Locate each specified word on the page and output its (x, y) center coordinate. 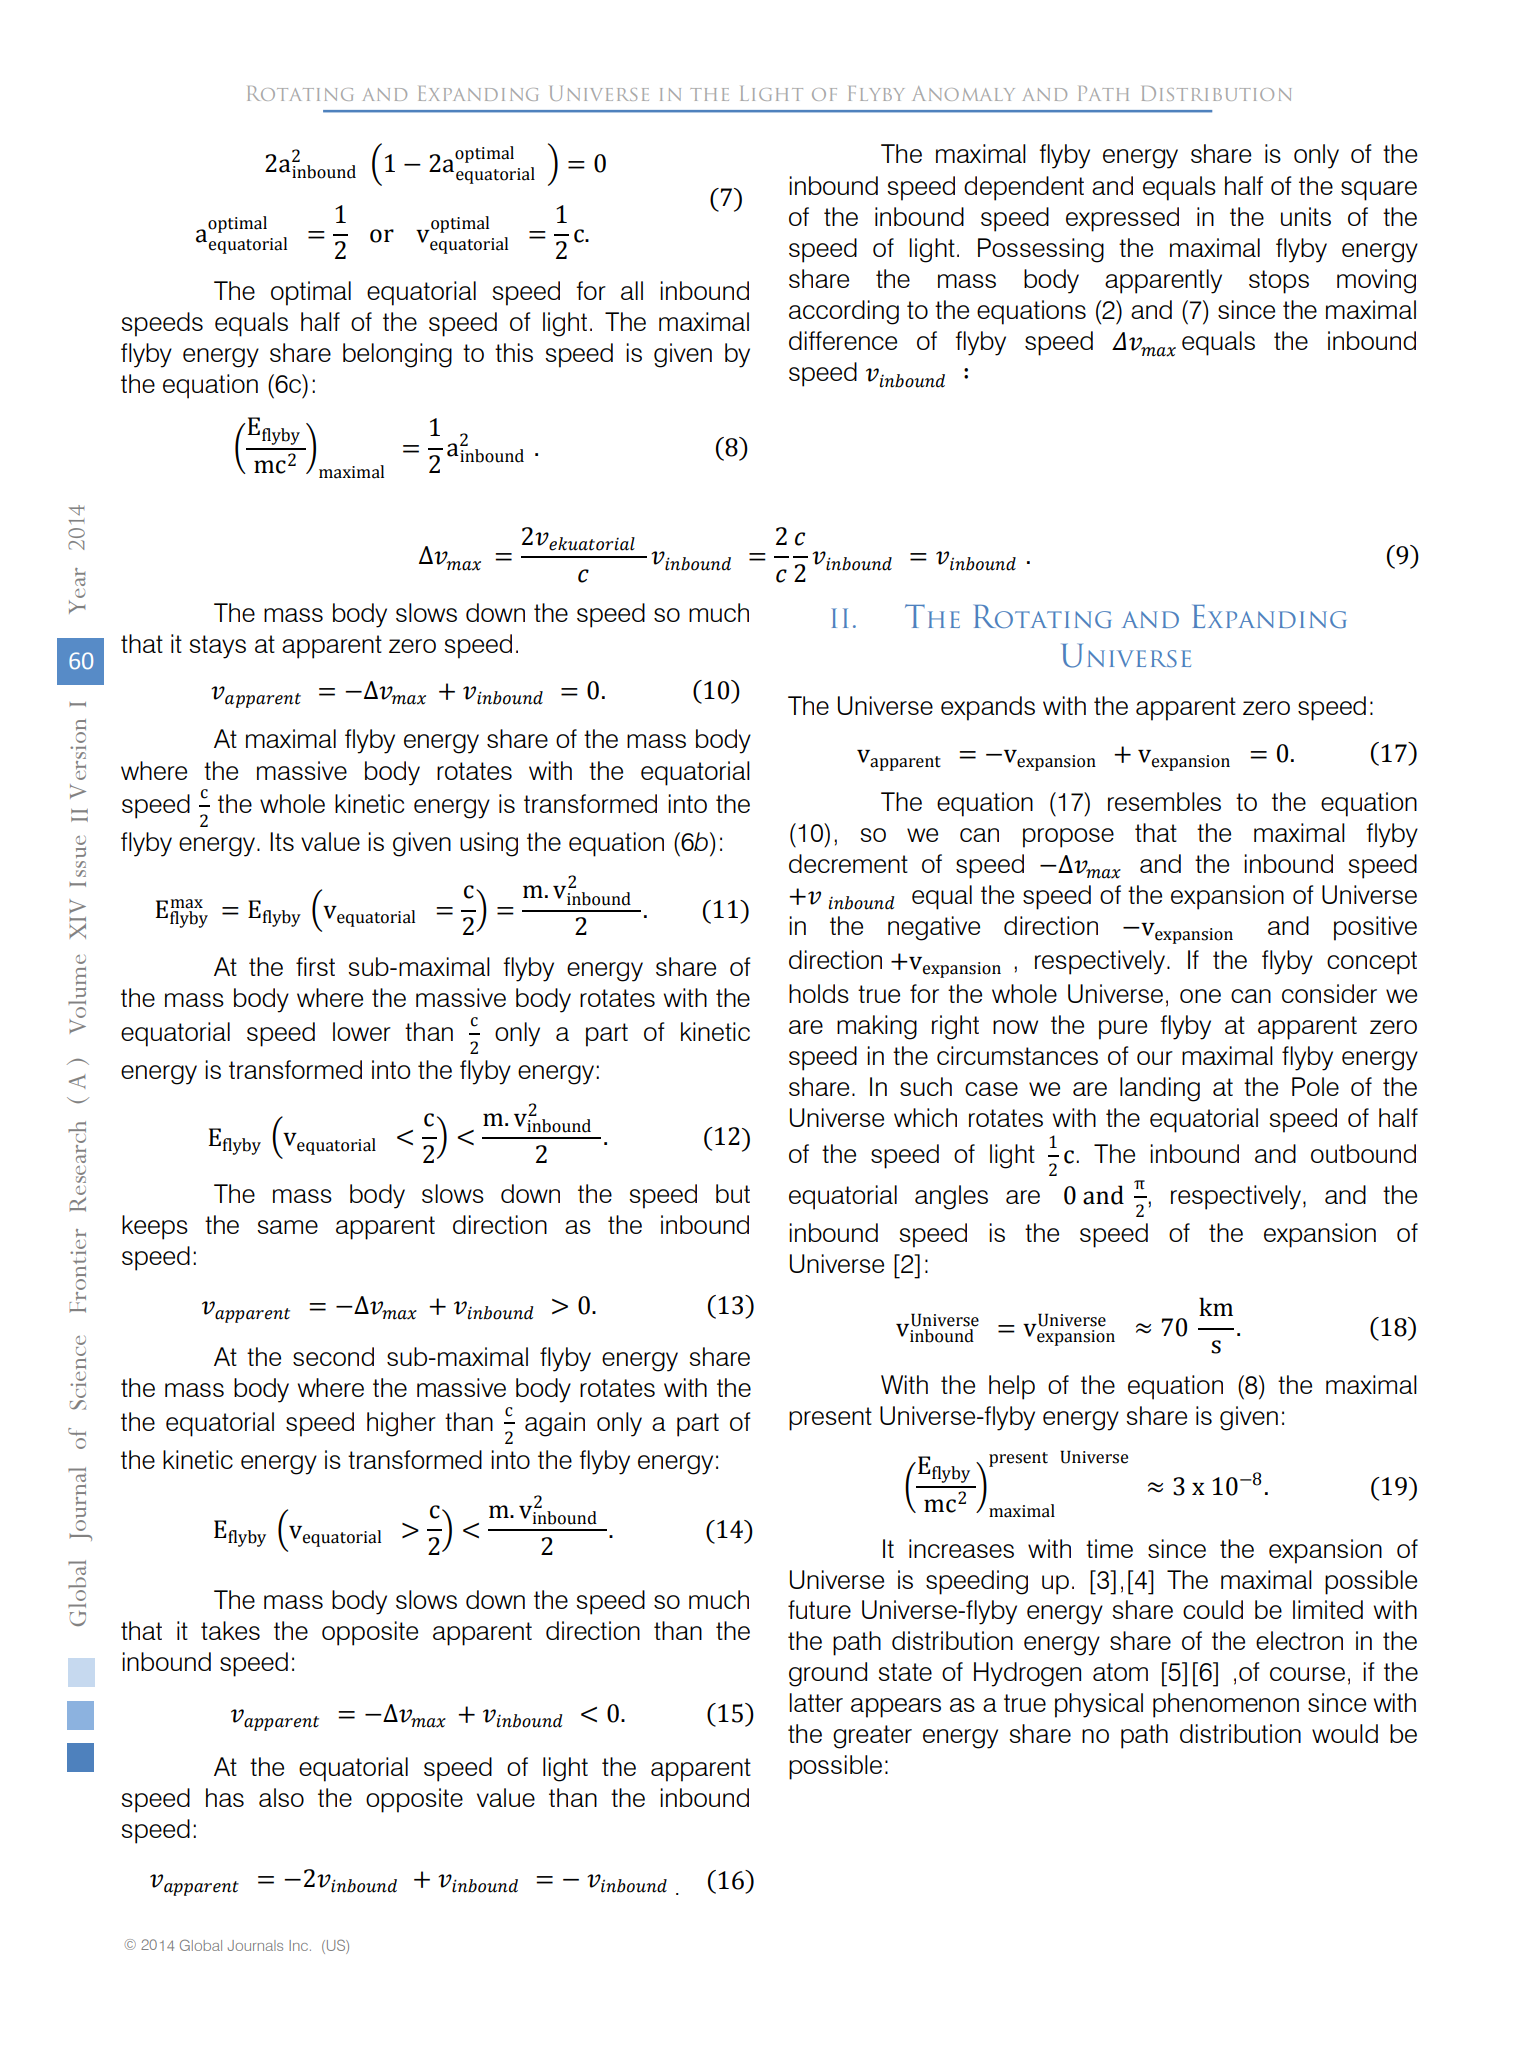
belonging (397, 355)
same (287, 1227)
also (281, 1797)
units (1306, 216)
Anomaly (963, 93)
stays (217, 647)
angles (951, 1197)
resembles (1164, 801)
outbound (1363, 1153)
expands (988, 708)
